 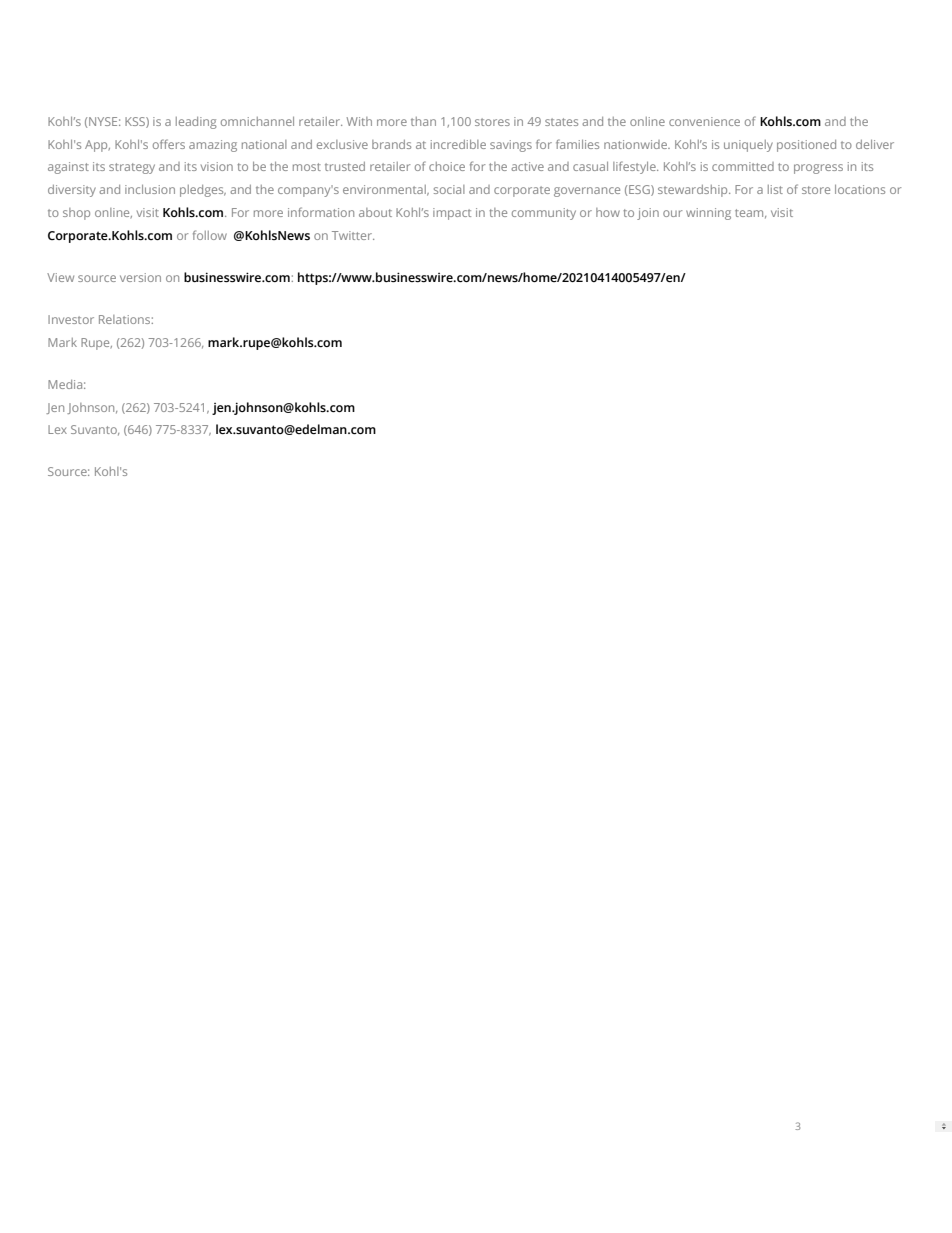 What do you see at coordinates (452, 214) in the screenshot?
I see `impact` at bounding box center [452, 214].
